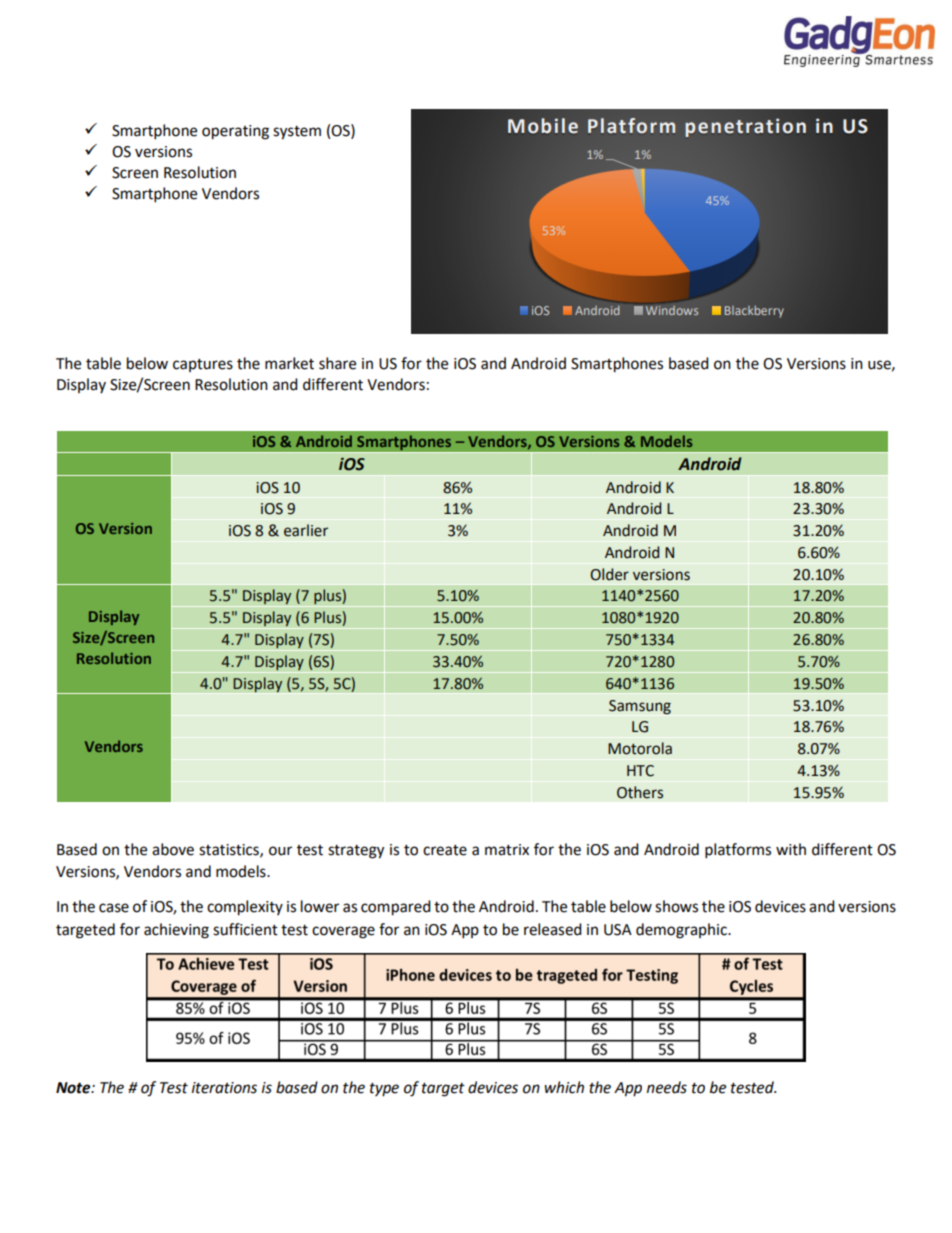  Describe the element at coordinates (445, 850) in the page. I see `create` at that location.
